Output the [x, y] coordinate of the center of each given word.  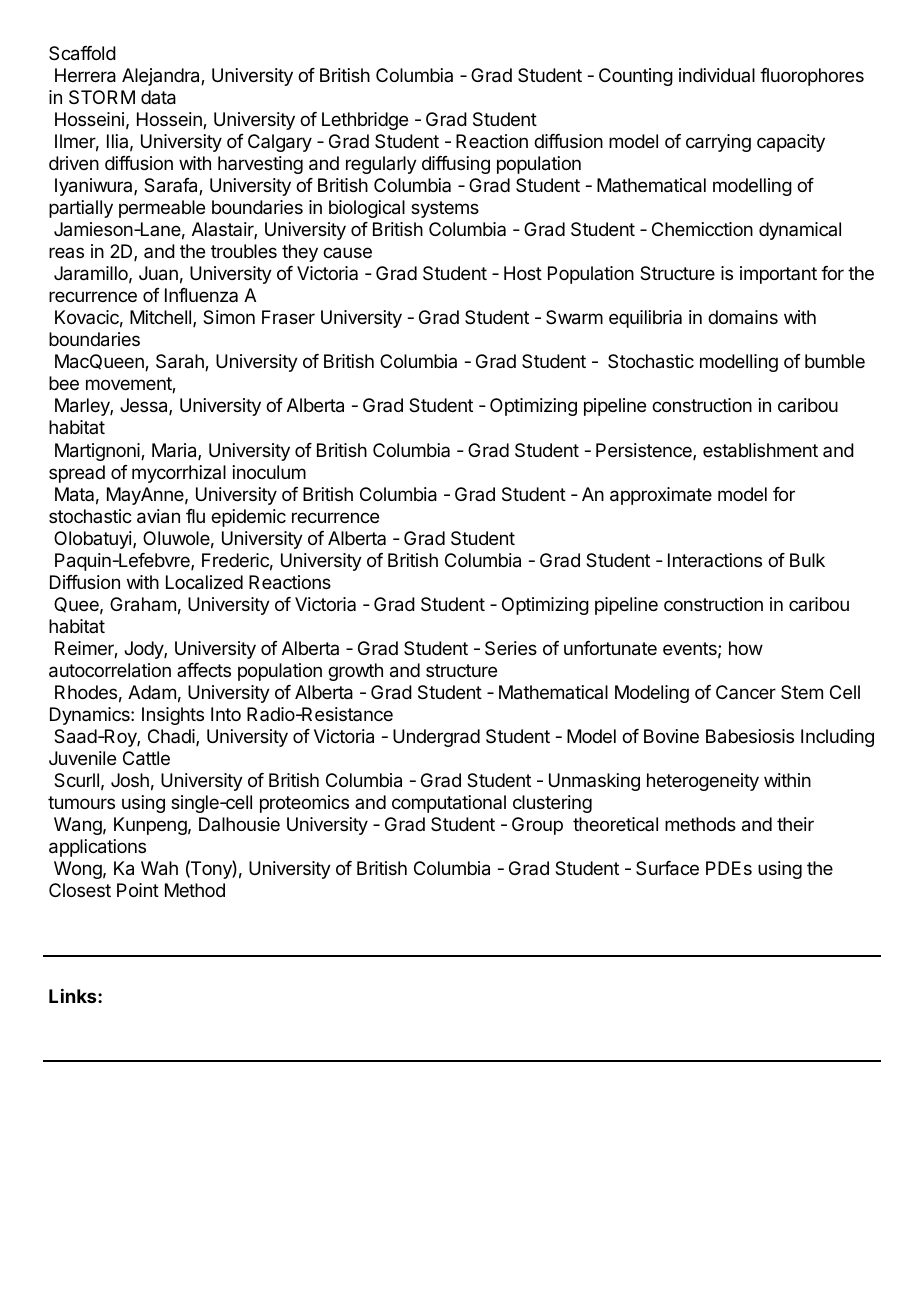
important [778, 275]
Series [511, 648]
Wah [159, 868]
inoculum [269, 472]
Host [523, 273]
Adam [152, 692]
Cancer [746, 692]
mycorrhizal [179, 474]
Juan [158, 273]
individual [717, 75]
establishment [760, 450]
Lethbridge [365, 121]
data [158, 97]
